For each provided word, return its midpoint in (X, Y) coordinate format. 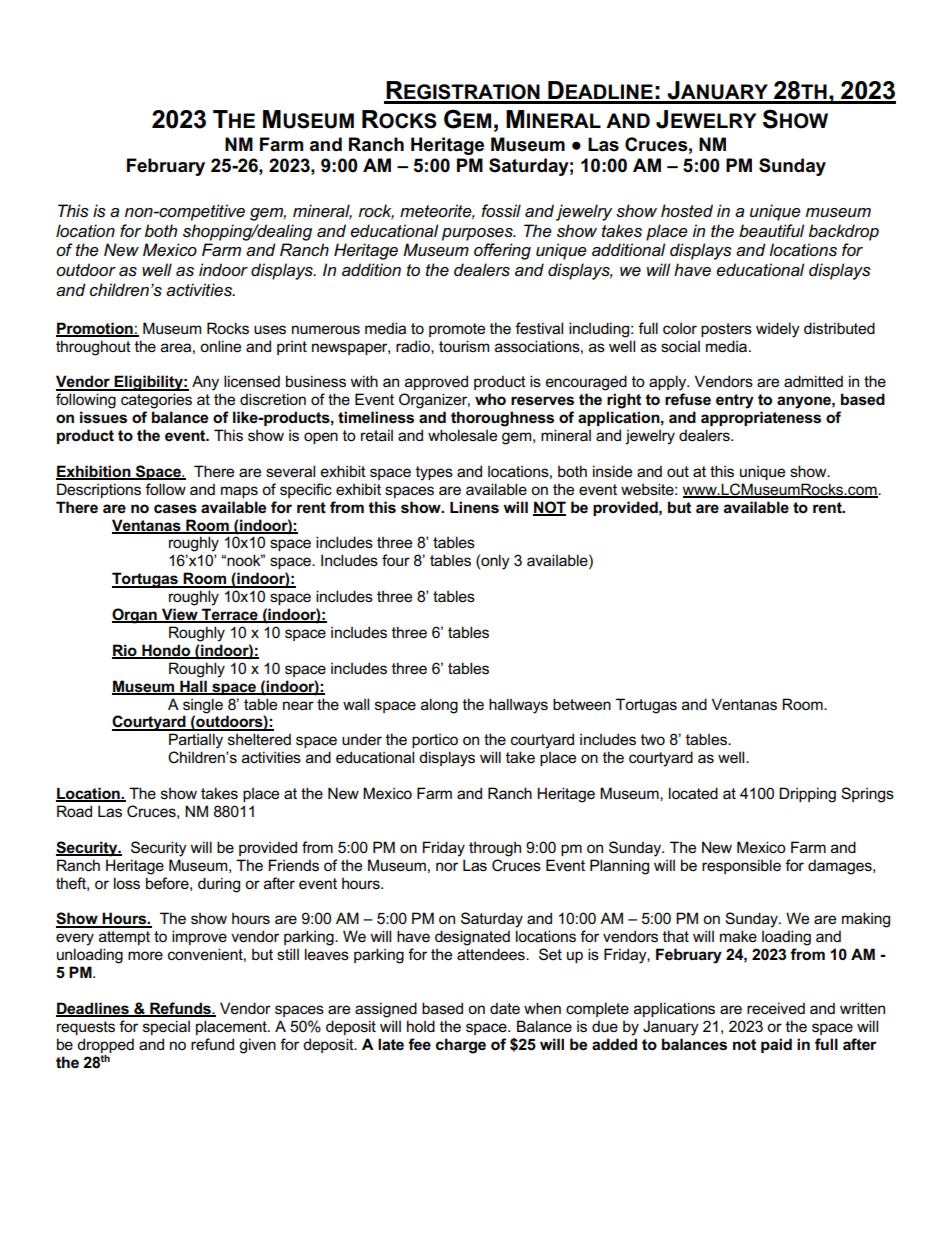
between (582, 704)
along (439, 706)
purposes (478, 234)
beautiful (771, 231)
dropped (105, 1046)
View (180, 615)
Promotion (95, 329)
